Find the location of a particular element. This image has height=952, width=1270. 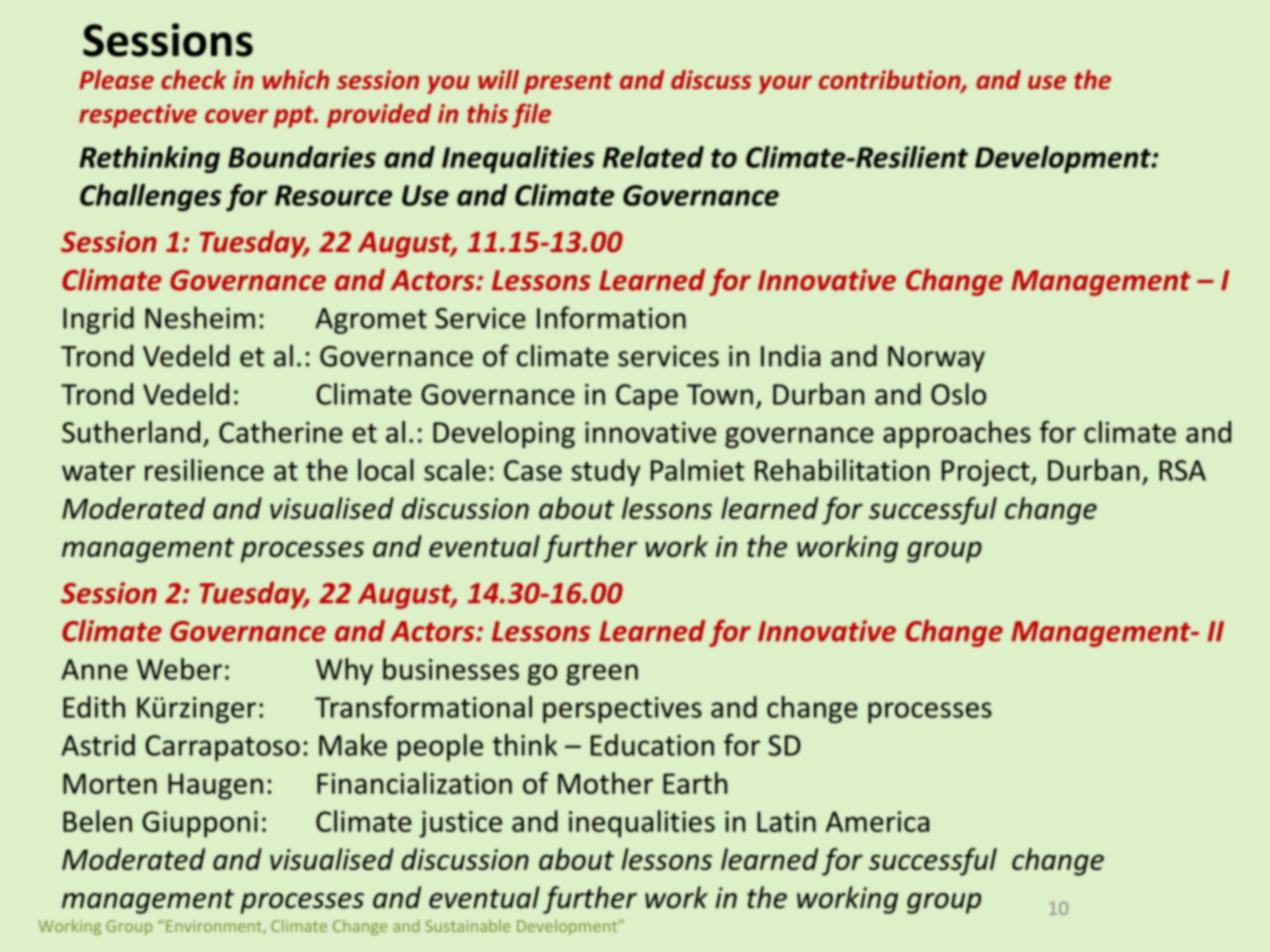

Catherine is located at coordinates (281, 432).
